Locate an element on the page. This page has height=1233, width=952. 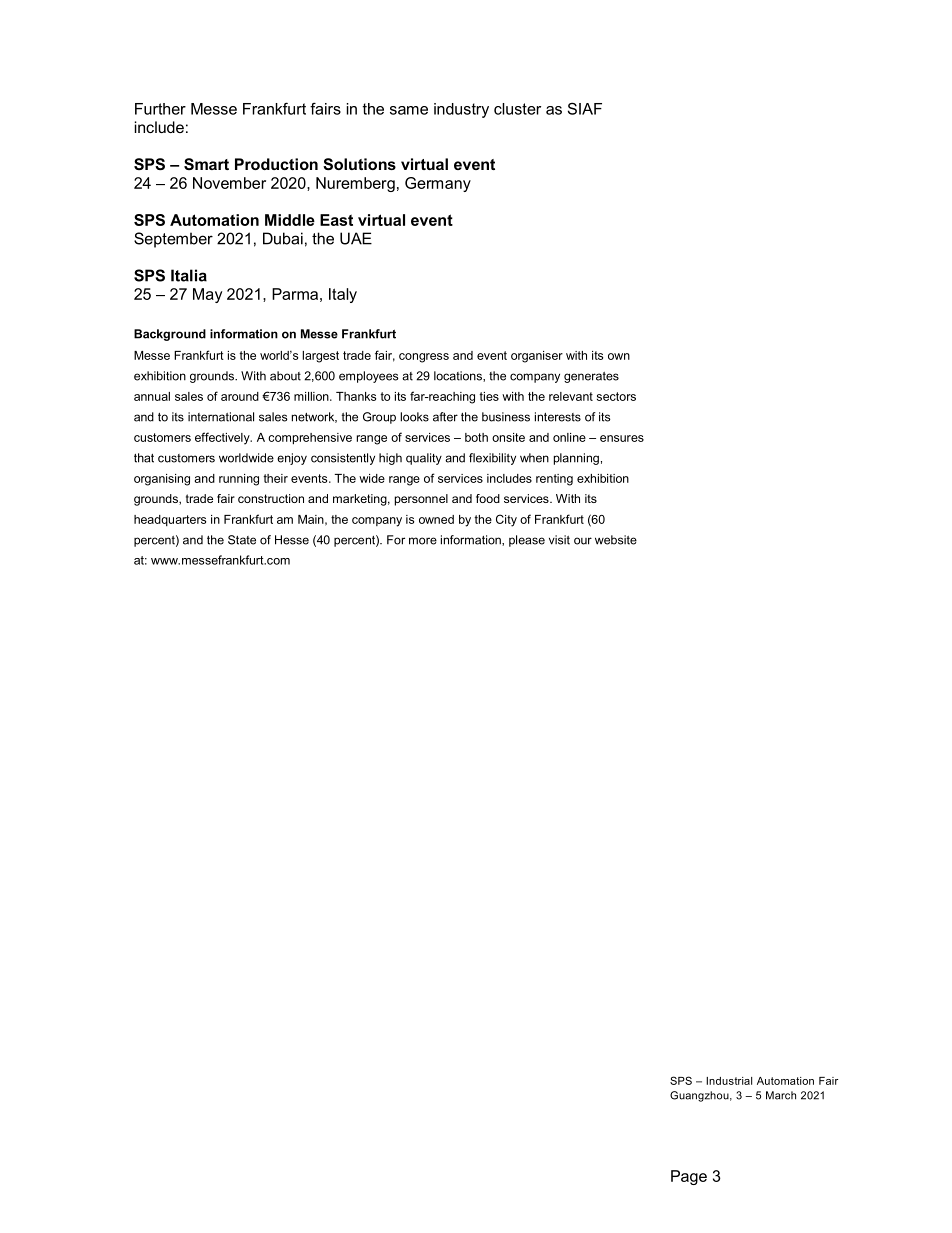
Smart is located at coordinates (206, 164).
